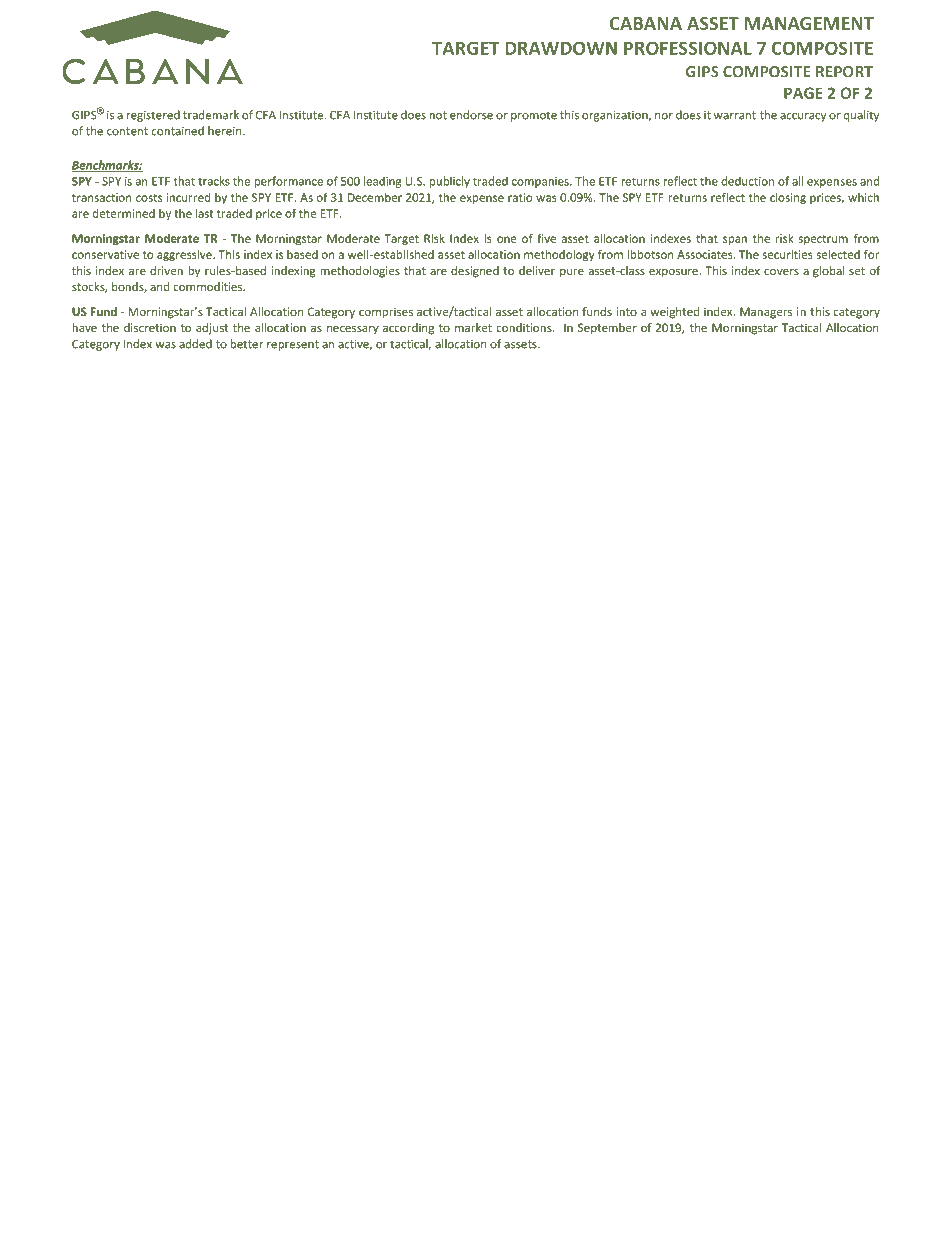 This screenshot has width=952, height=1233. Describe the element at coordinates (471, 115) in the screenshot. I see `endorse` at that location.
